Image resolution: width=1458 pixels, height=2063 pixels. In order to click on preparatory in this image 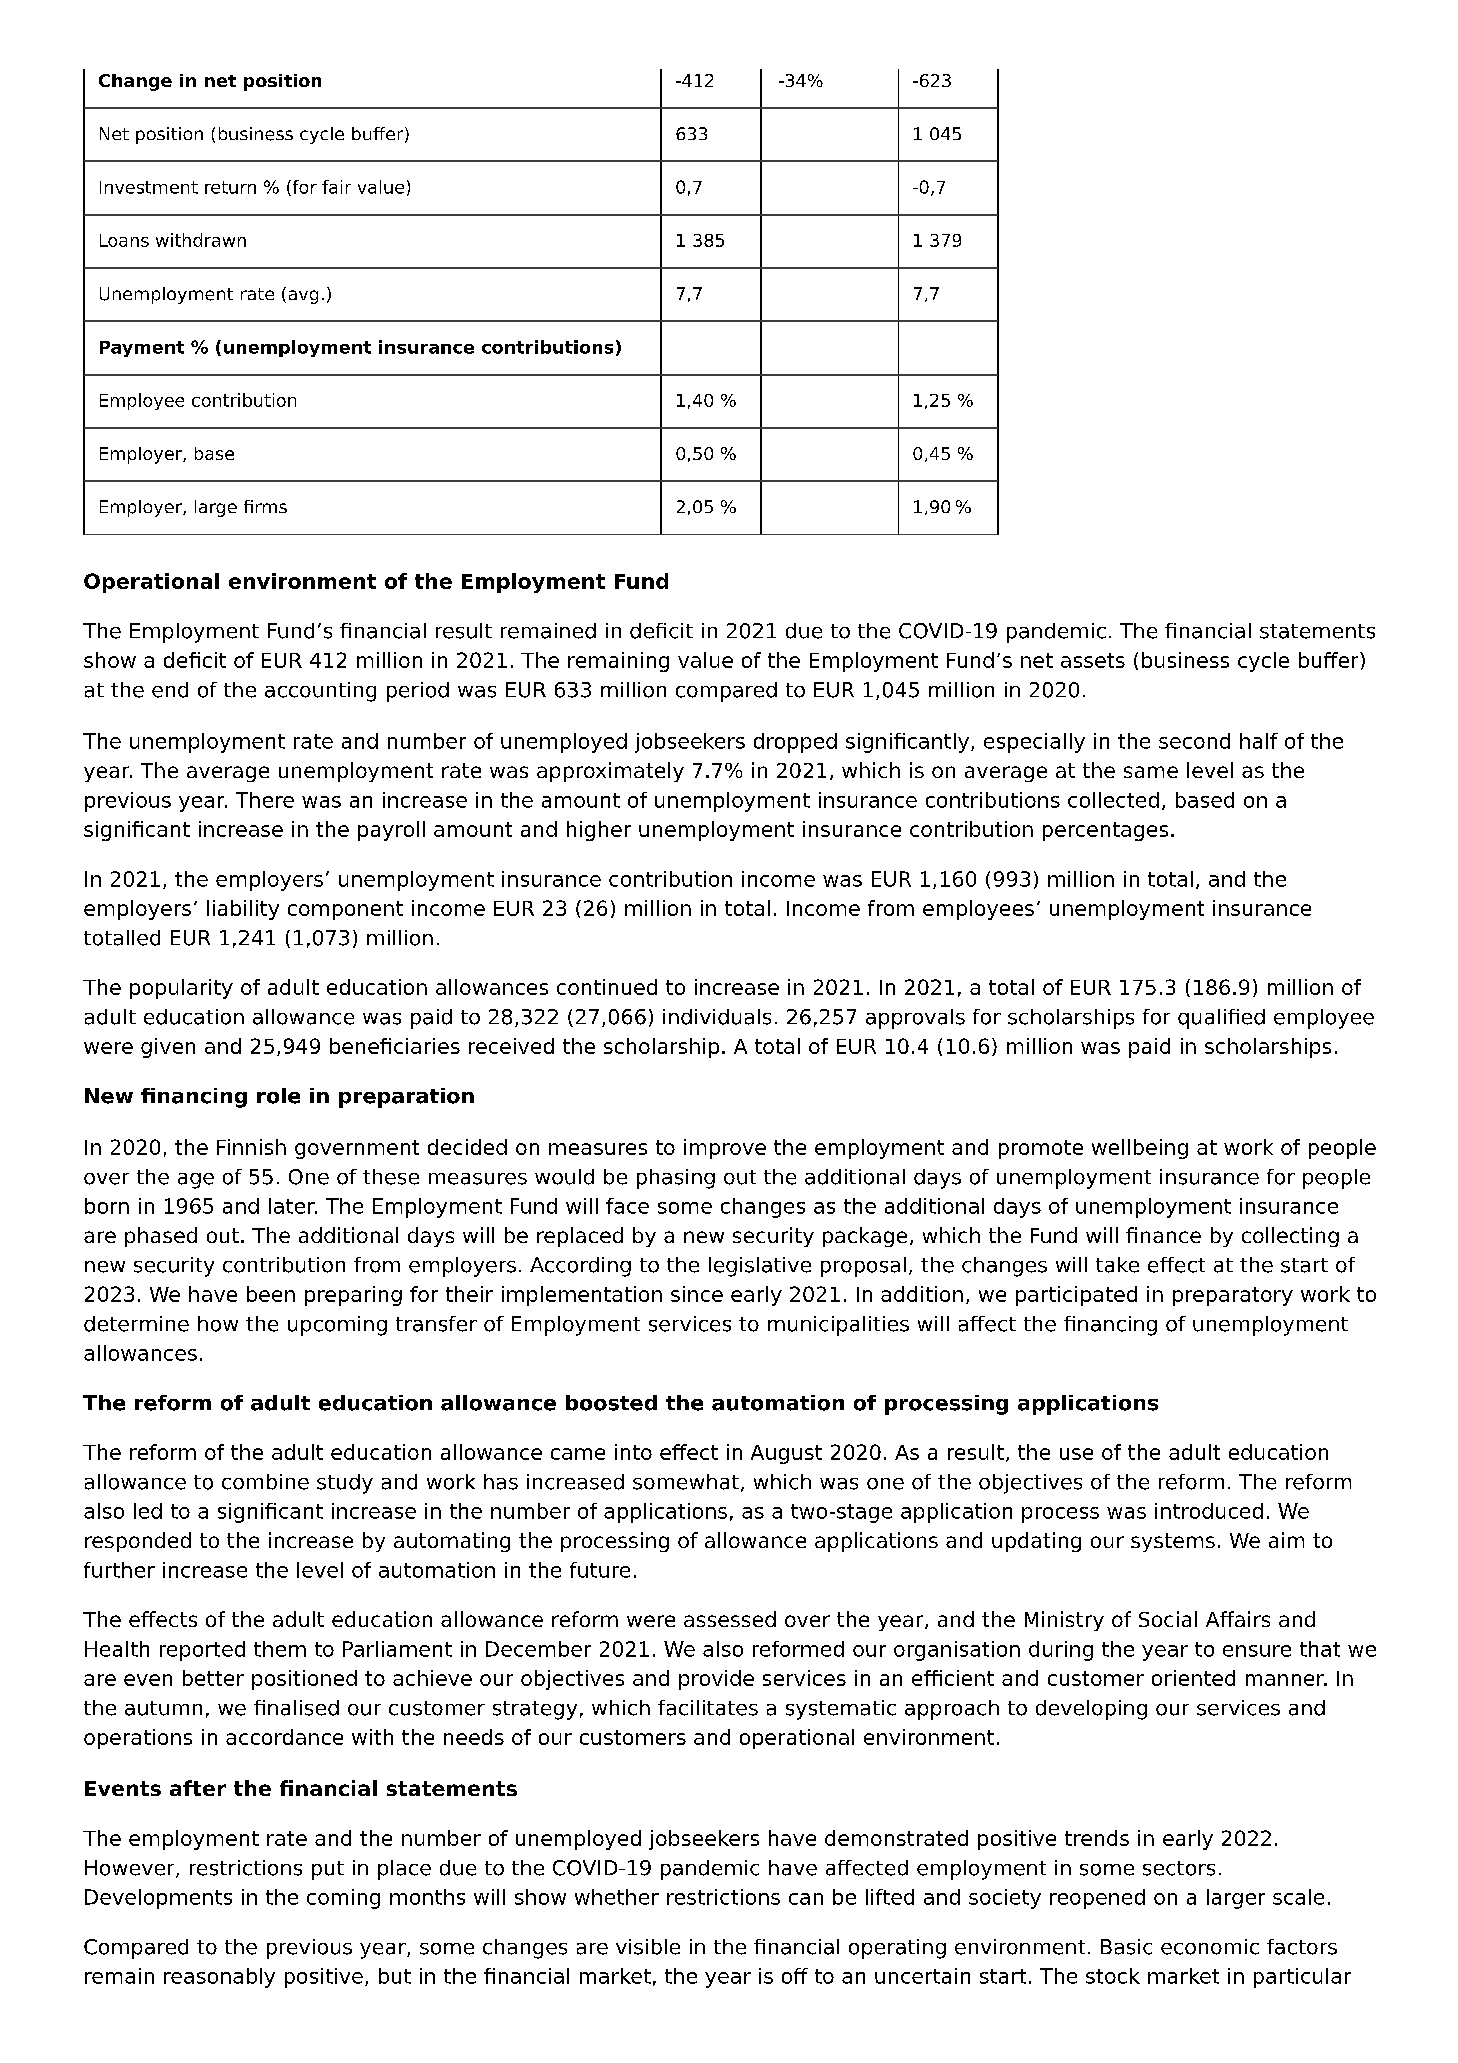, I will do `click(1233, 1296)`.
